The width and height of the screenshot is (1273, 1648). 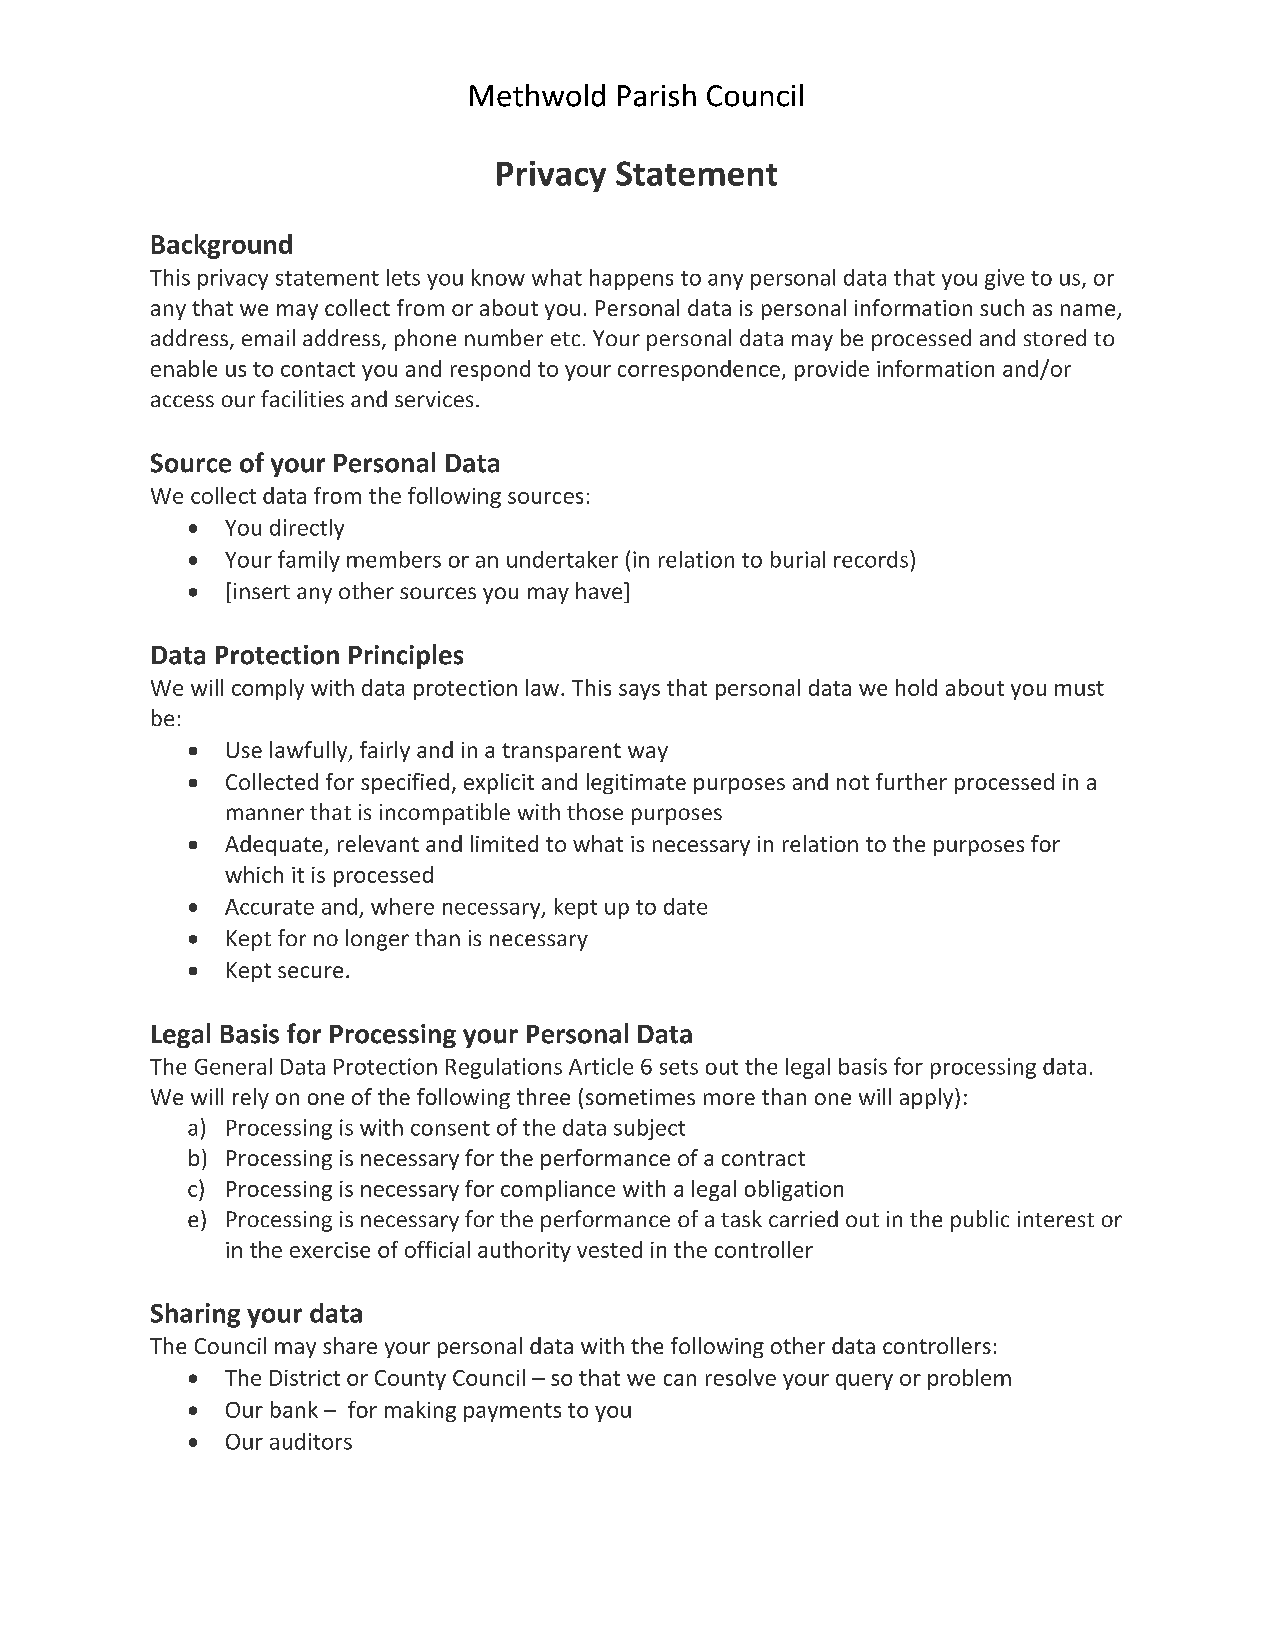 I want to click on have, so click(x=600, y=590).
